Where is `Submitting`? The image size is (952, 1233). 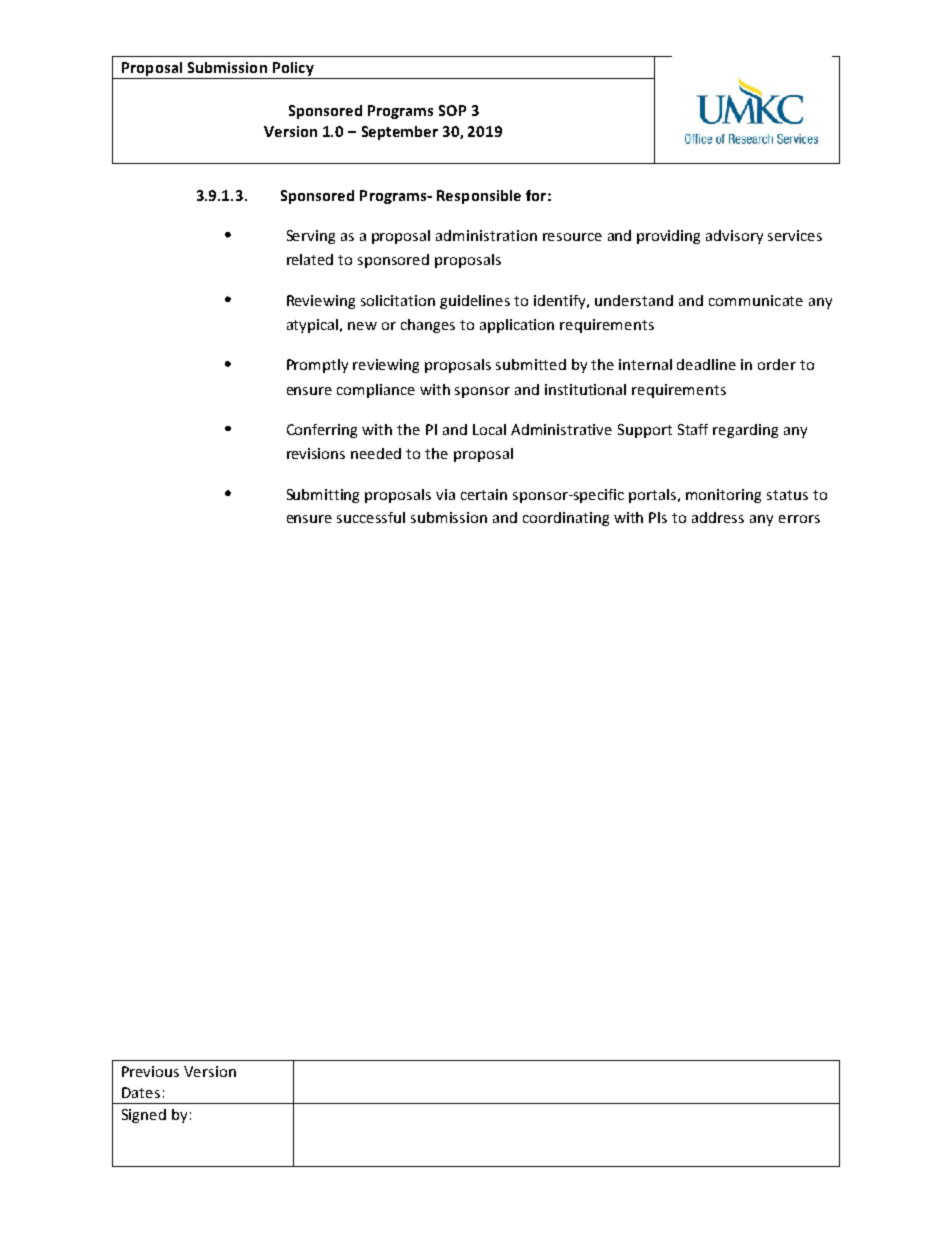 Submitting is located at coordinates (323, 496).
